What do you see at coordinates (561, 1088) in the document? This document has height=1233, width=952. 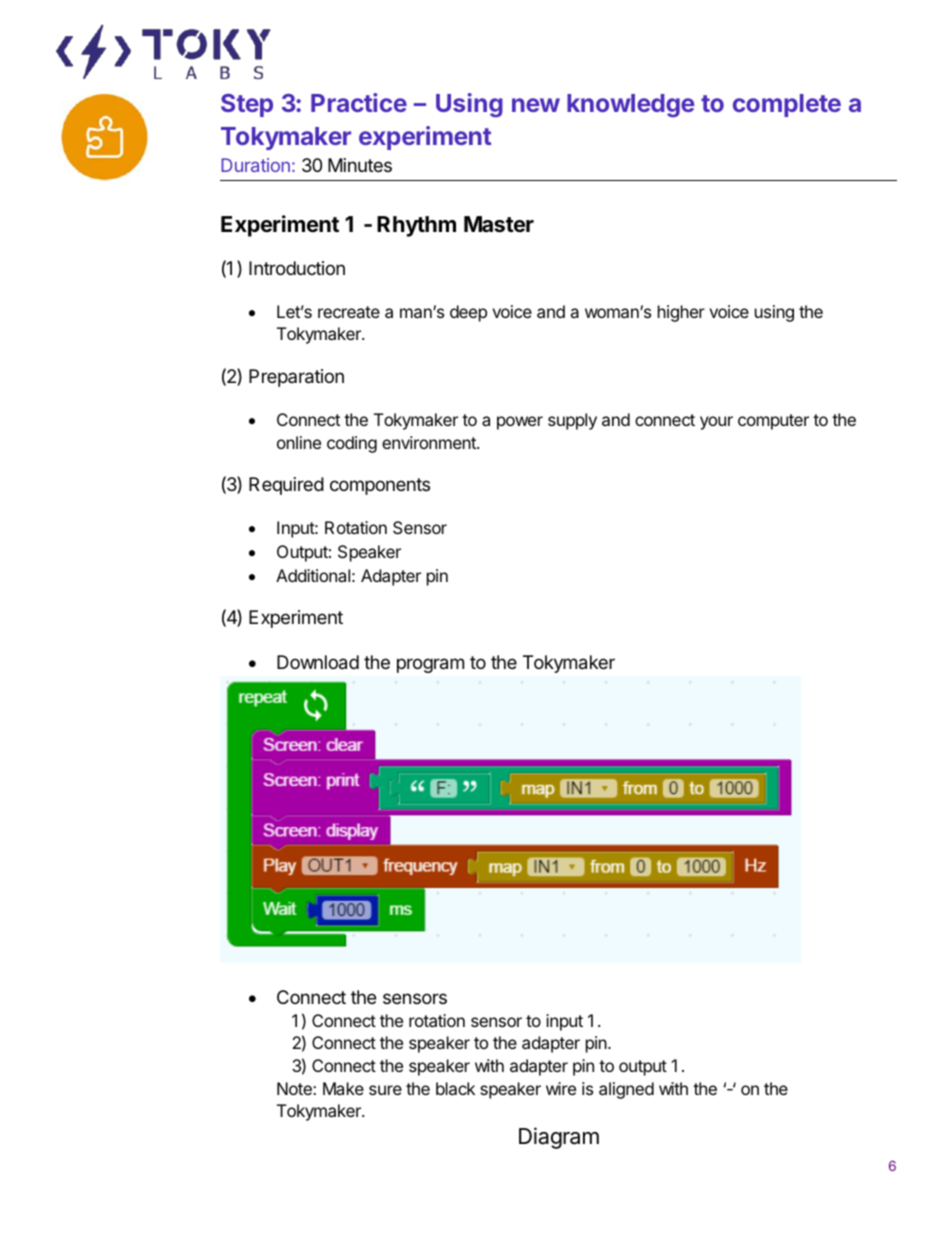 I see `wire` at bounding box center [561, 1088].
